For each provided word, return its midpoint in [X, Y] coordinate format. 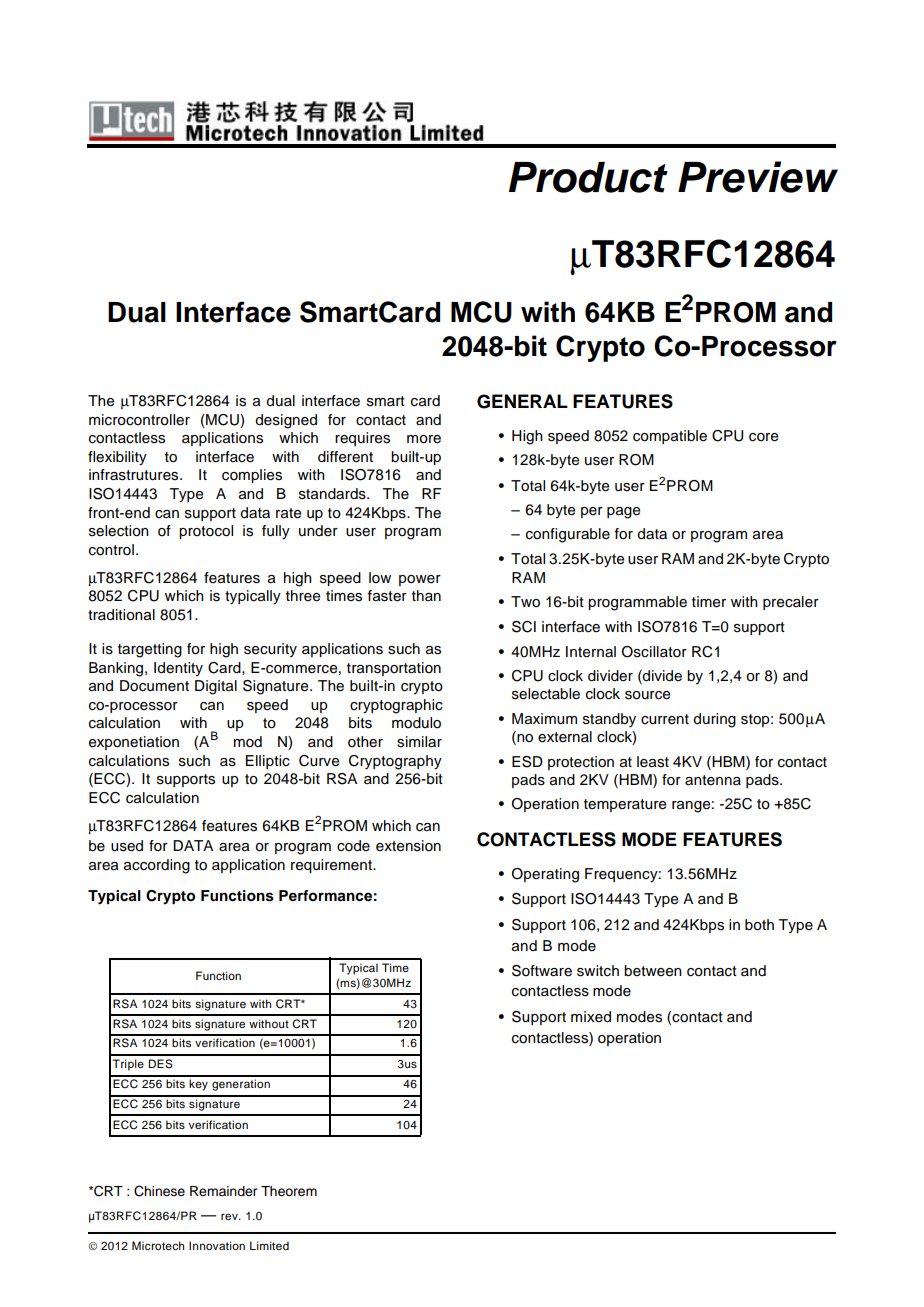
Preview [758, 177]
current [665, 719]
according [157, 866]
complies [252, 476]
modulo [416, 723]
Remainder [223, 1191]
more [424, 439]
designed [286, 421]
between [653, 971]
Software [542, 971]
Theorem [289, 1191]
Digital [216, 687]
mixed [591, 1017]
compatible [670, 437]
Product [588, 177]
